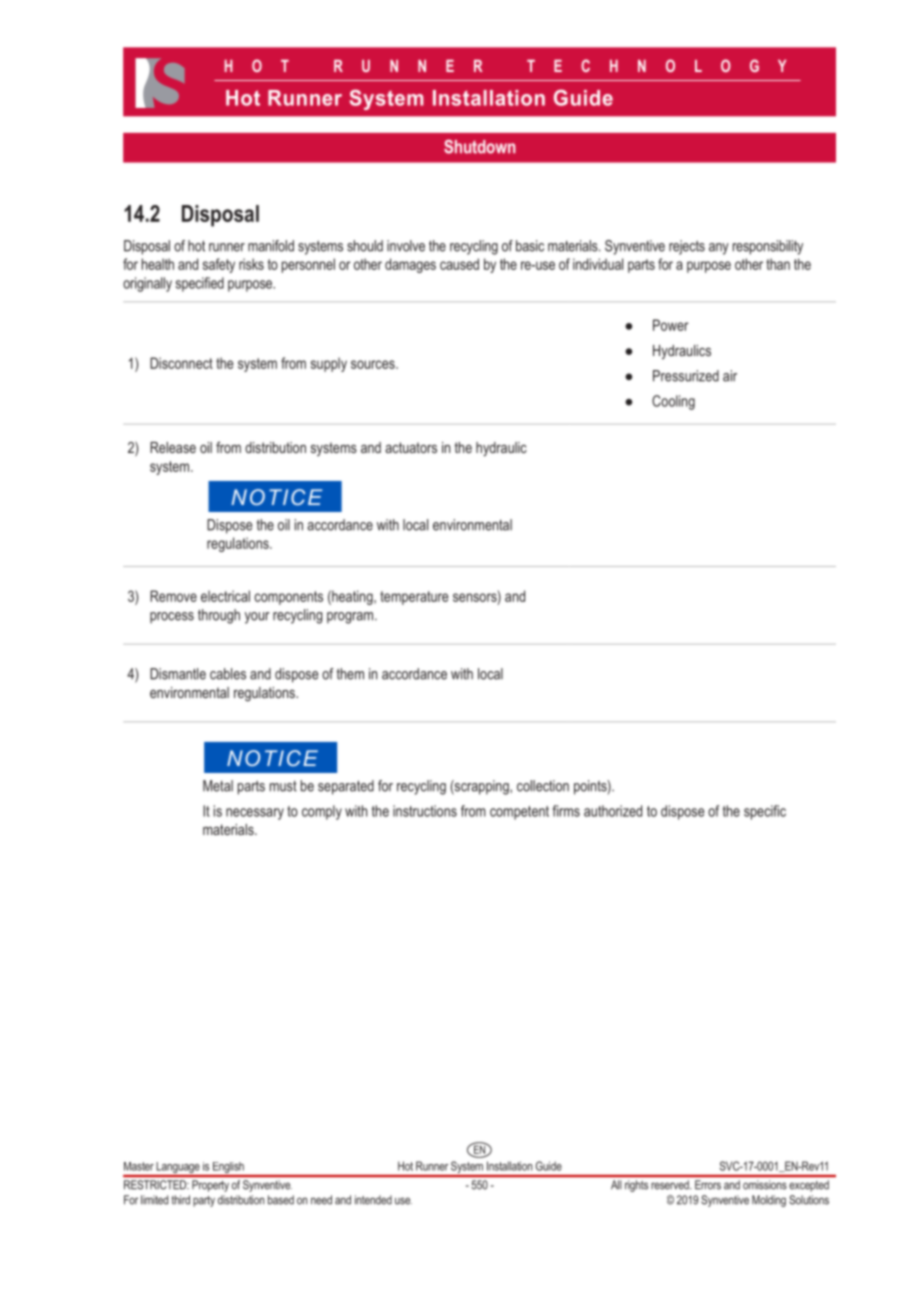 The height and width of the page is (1308, 924). What do you see at coordinates (519, 813) in the page?
I see `competent` at bounding box center [519, 813].
